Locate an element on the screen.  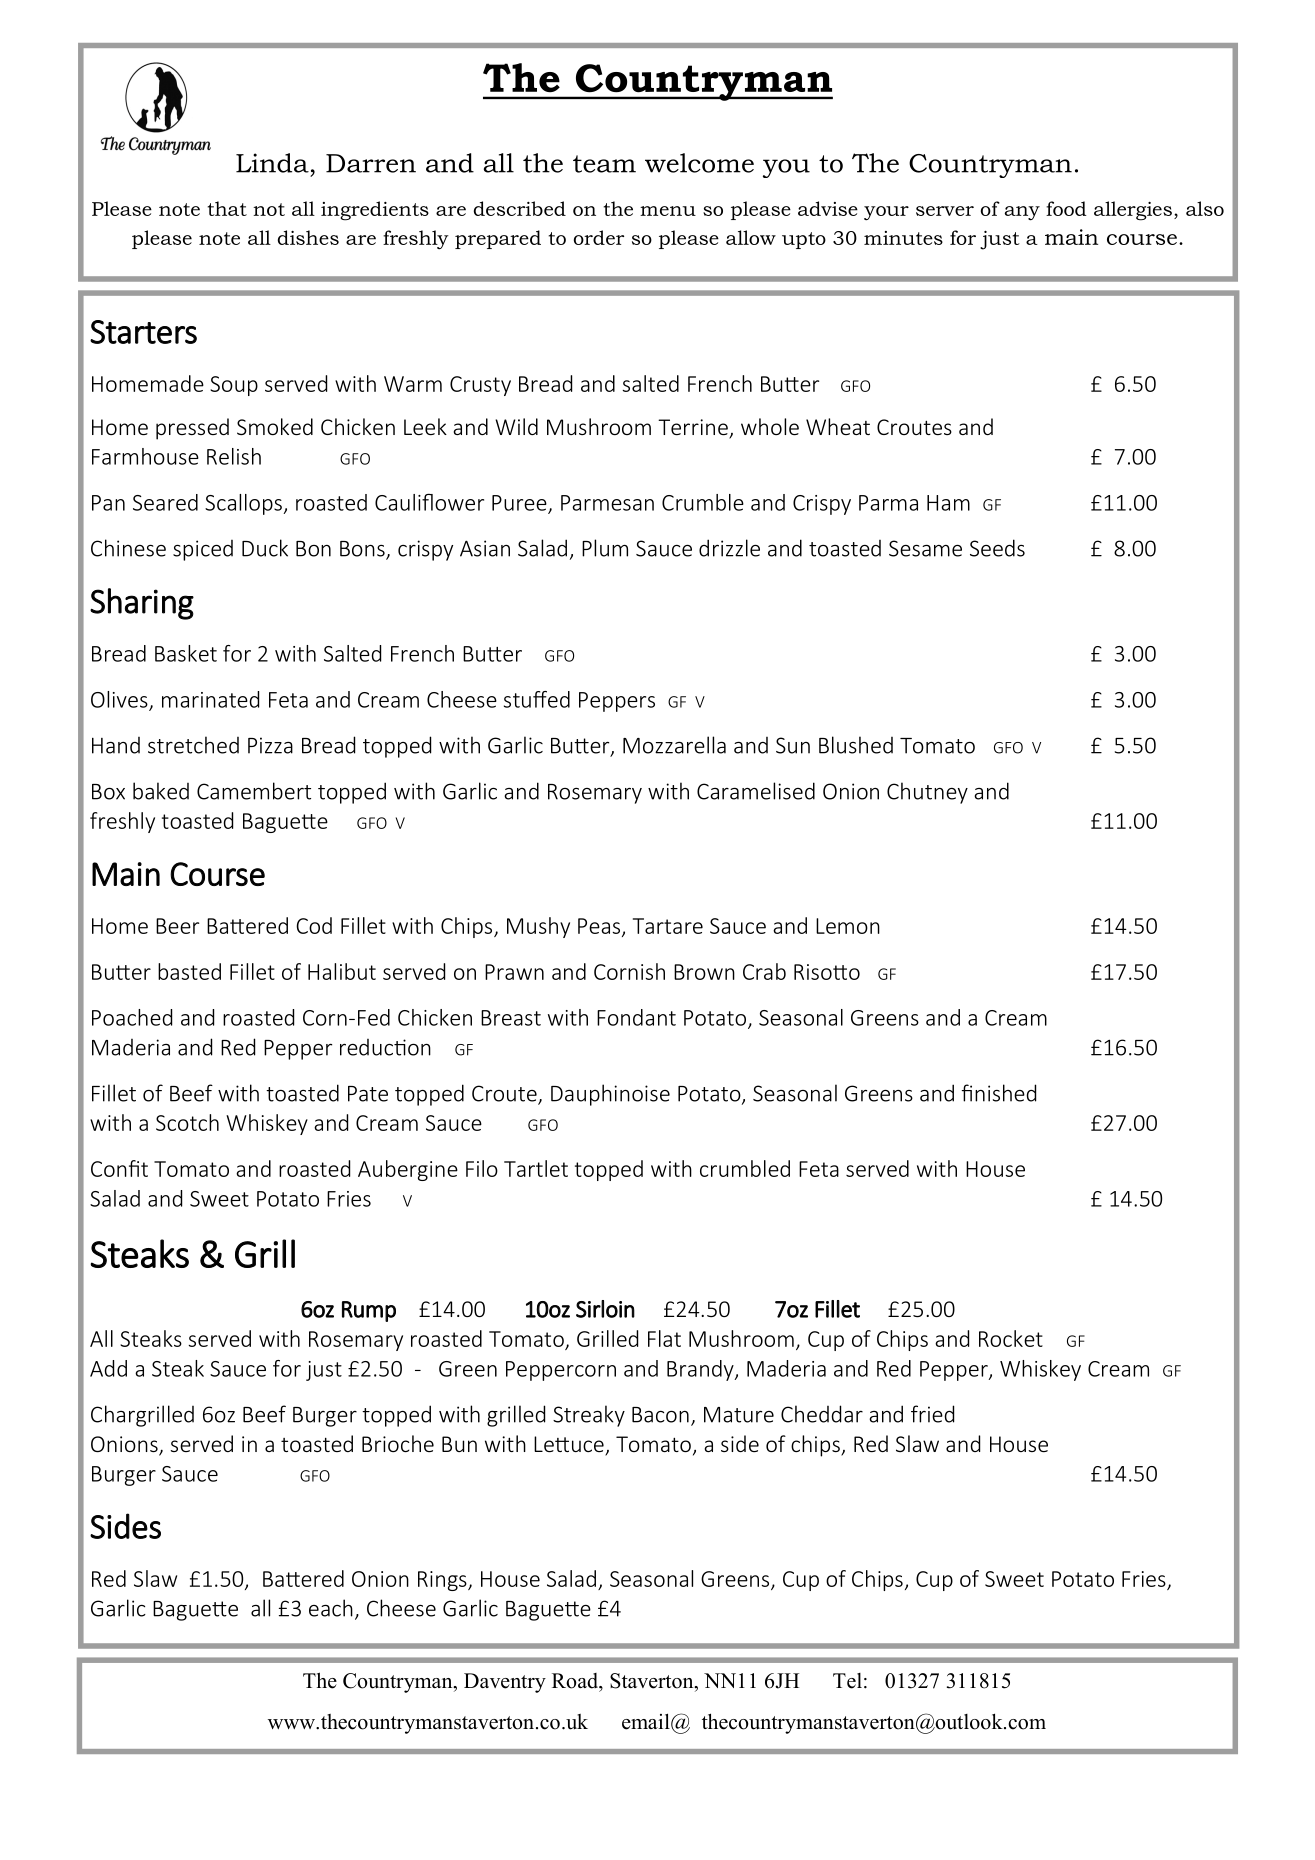
each is located at coordinates (331, 1608).
